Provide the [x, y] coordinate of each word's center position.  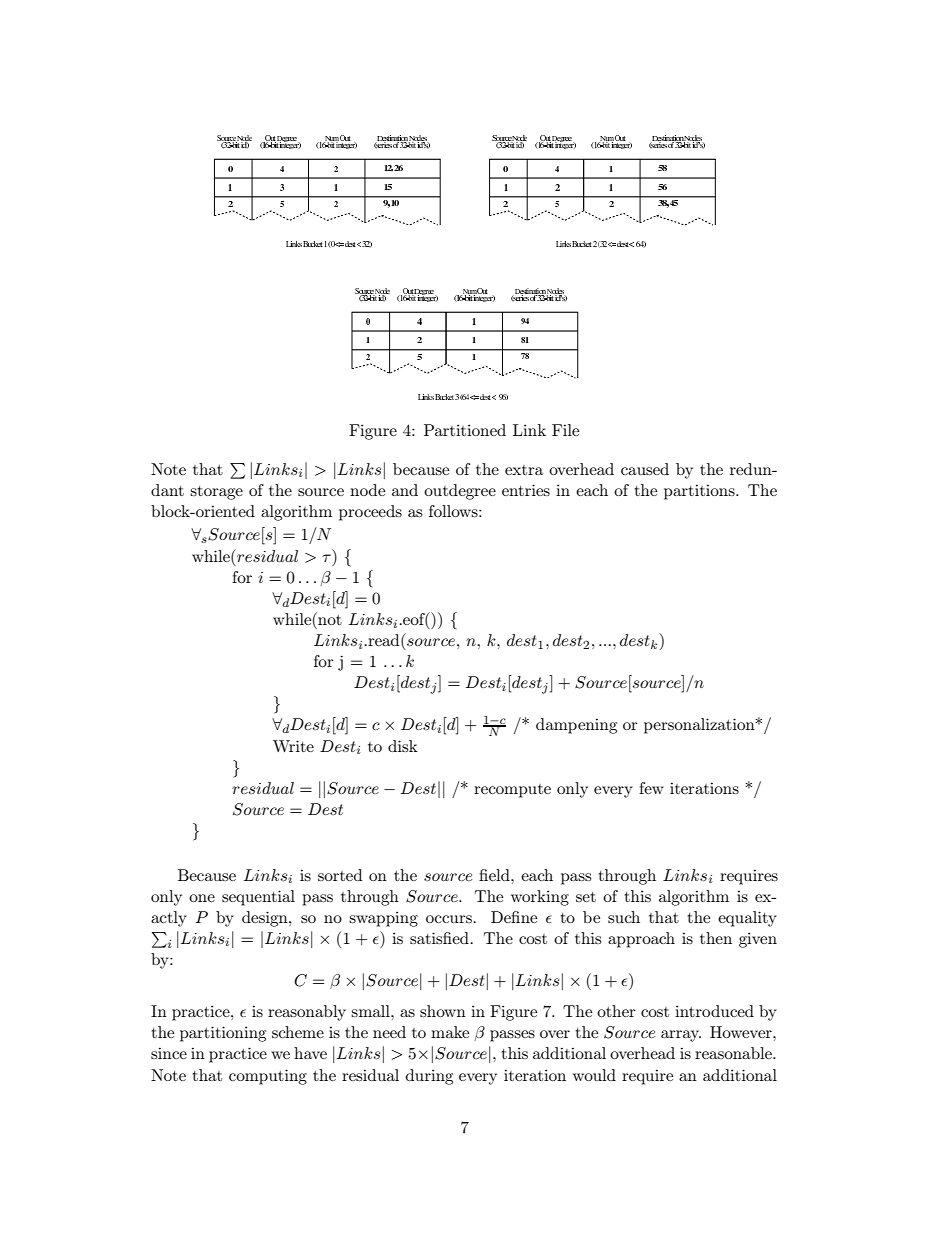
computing [268, 1077]
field [495, 875]
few [651, 788]
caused [645, 469]
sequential [258, 898]
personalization [700, 726]
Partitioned [465, 430]
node [367, 490]
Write [293, 746]
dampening [576, 726]
